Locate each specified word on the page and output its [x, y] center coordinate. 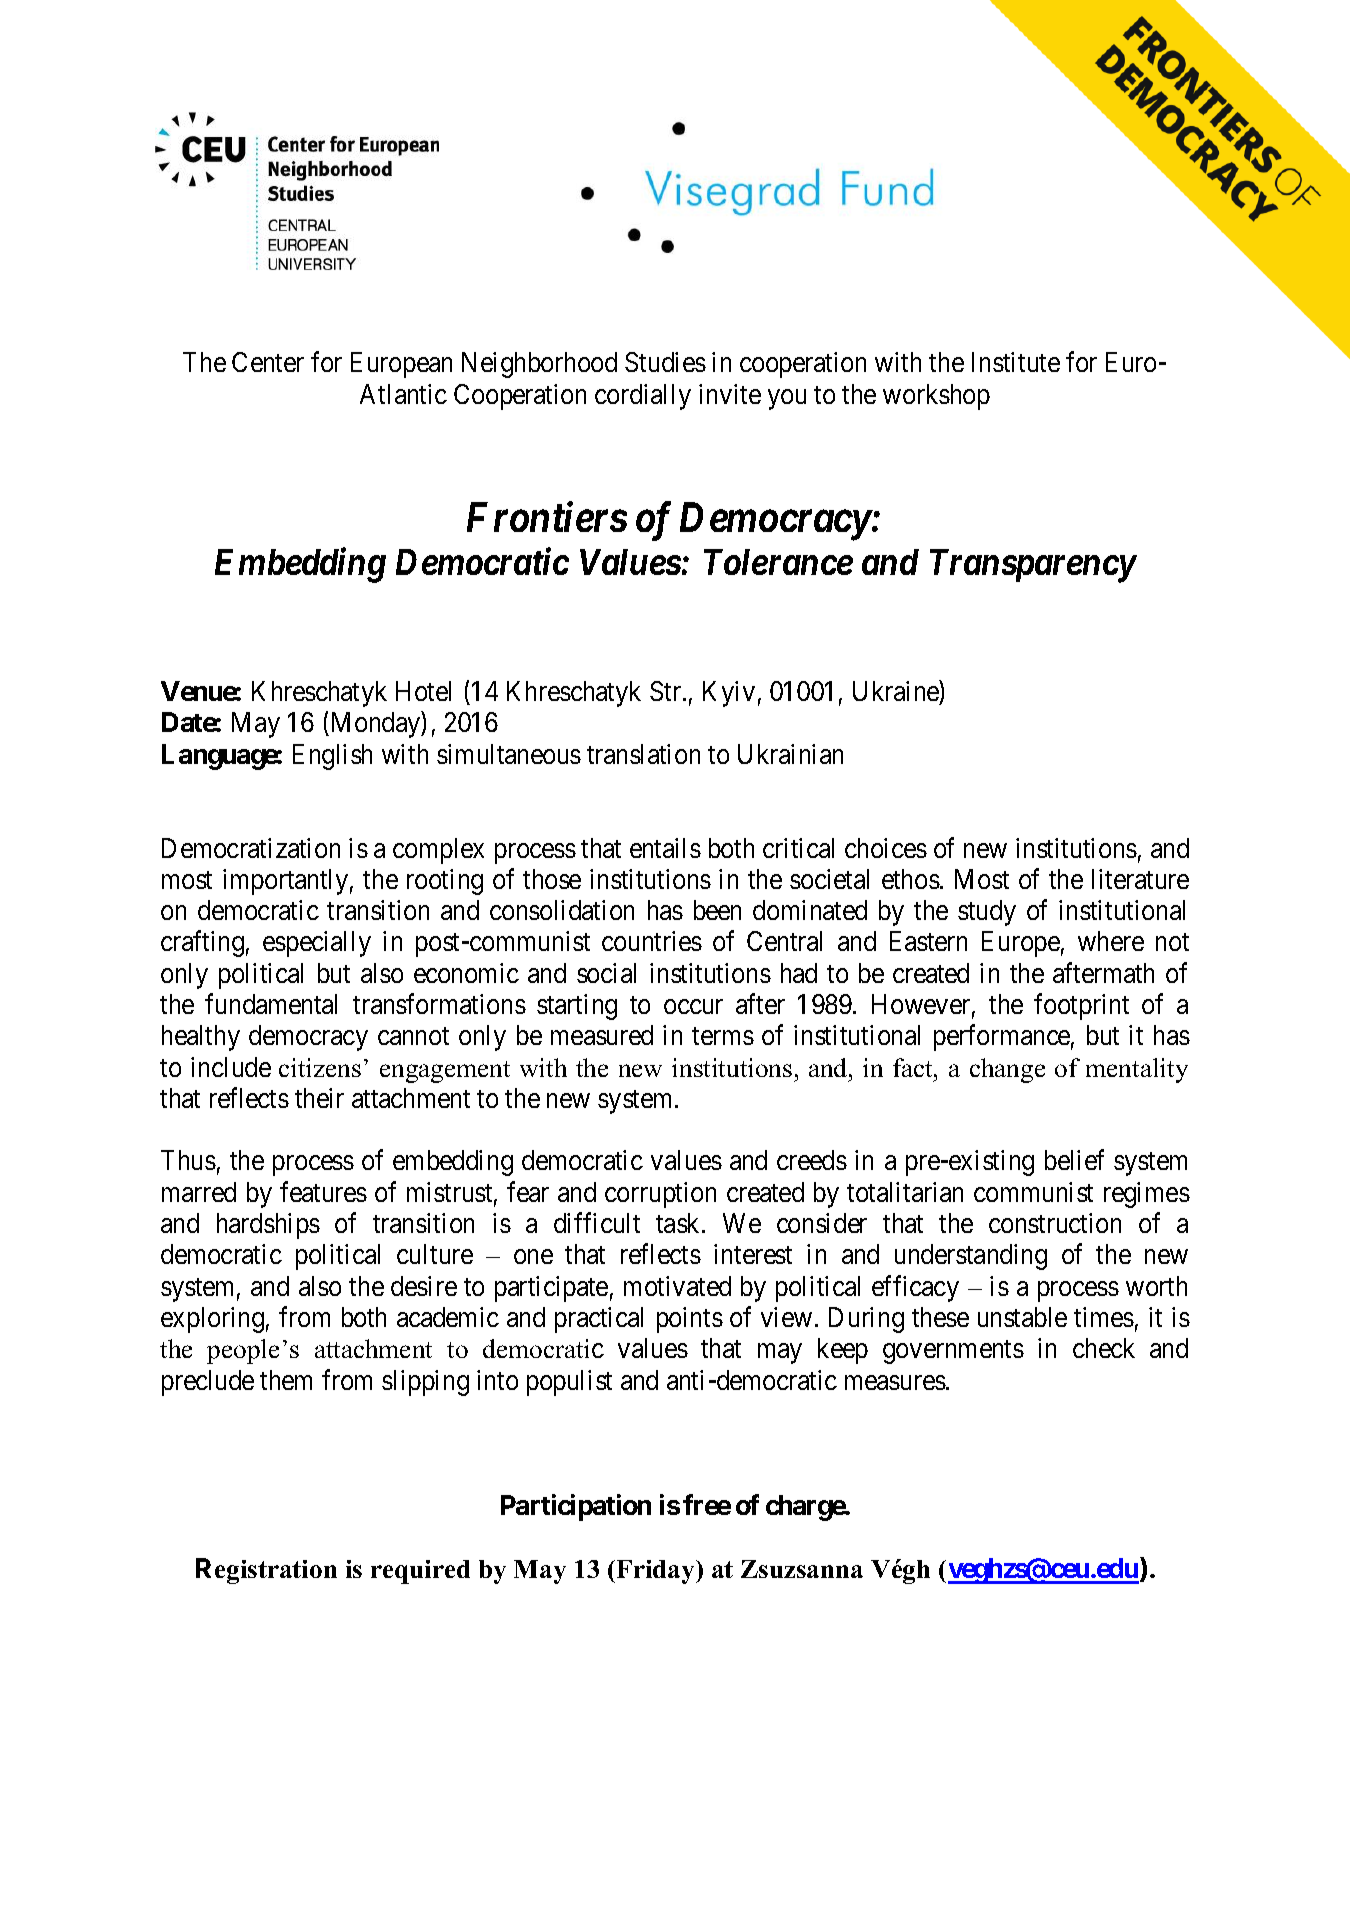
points [690, 1320]
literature [1140, 879]
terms [723, 1036]
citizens [320, 1067]
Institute [1016, 362]
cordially [643, 397]
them [286, 1380]
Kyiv [729, 694]
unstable [1022, 1317]
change [1007, 1070]
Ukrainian [790, 754]
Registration [266, 1571]
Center [268, 362]
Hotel [423, 691]
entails [665, 848]
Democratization [251, 848]
